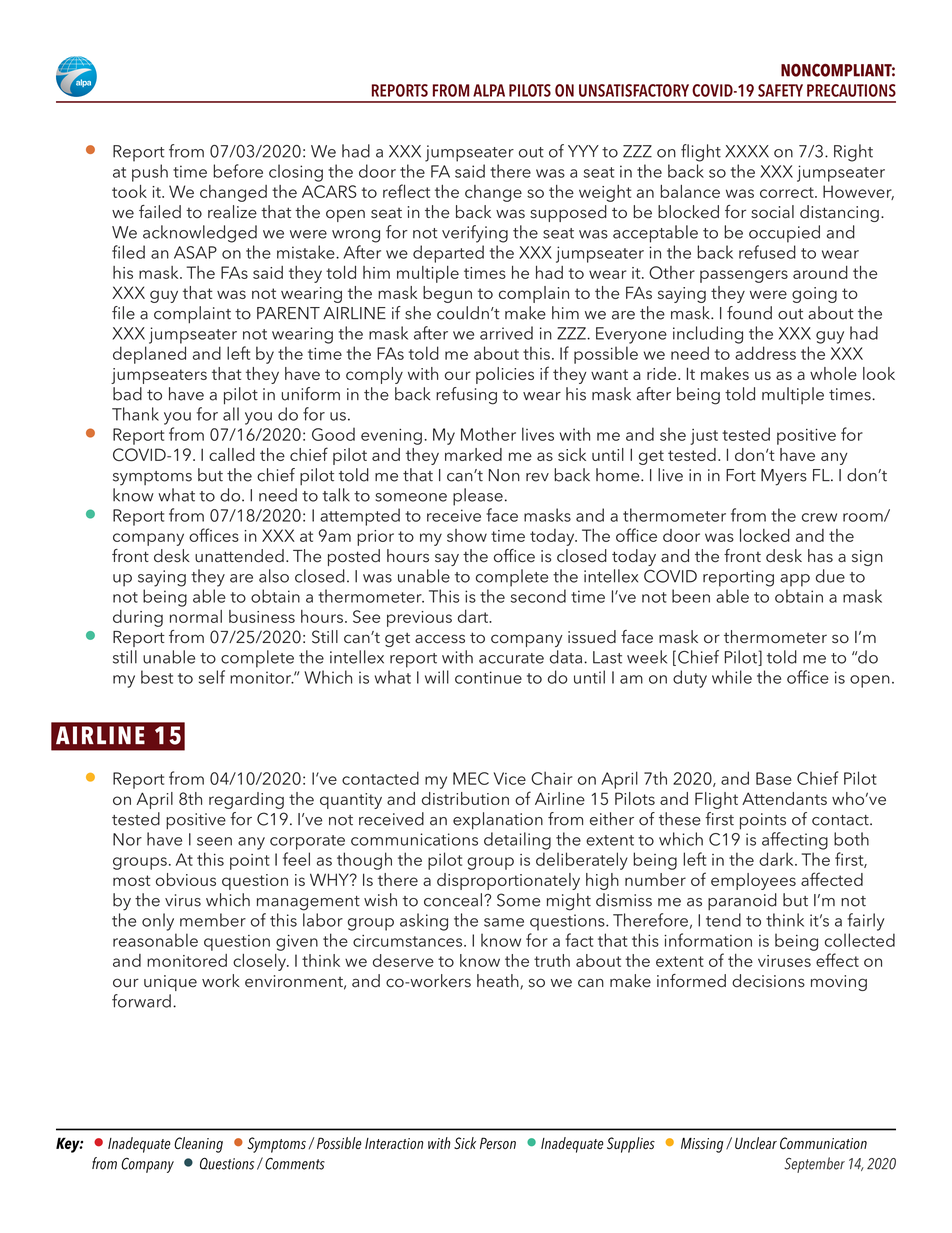  Describe the element at coordinates (489, 90) in the screenshot. I see `ALPA` at that location.
